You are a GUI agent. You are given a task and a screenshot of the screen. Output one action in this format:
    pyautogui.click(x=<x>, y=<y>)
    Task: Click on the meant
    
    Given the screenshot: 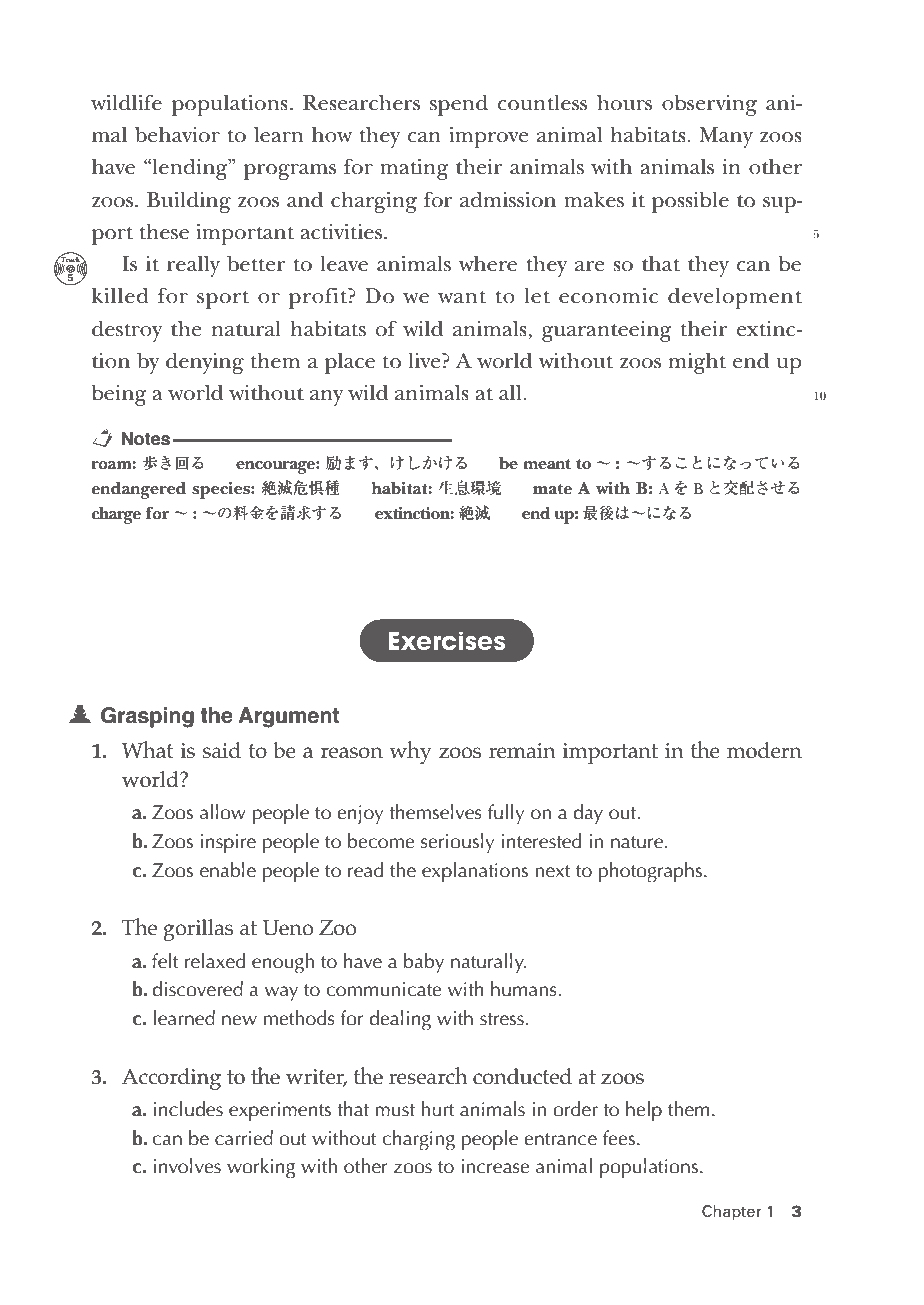 What is the action you would take?
    pyautogui.click(x=547, y=464)
